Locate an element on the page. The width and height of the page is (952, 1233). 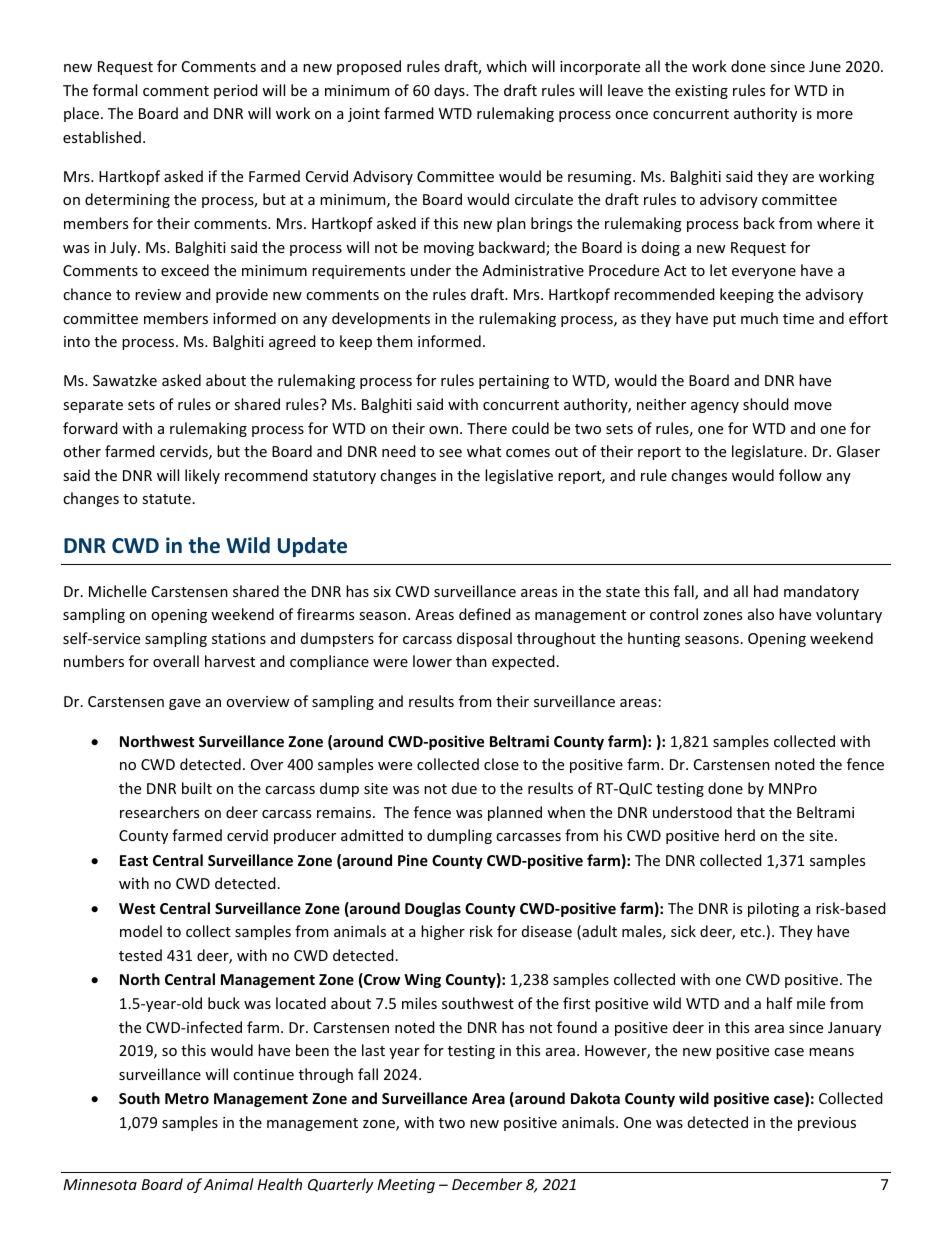
formal is located at coordinates (115, 90).
